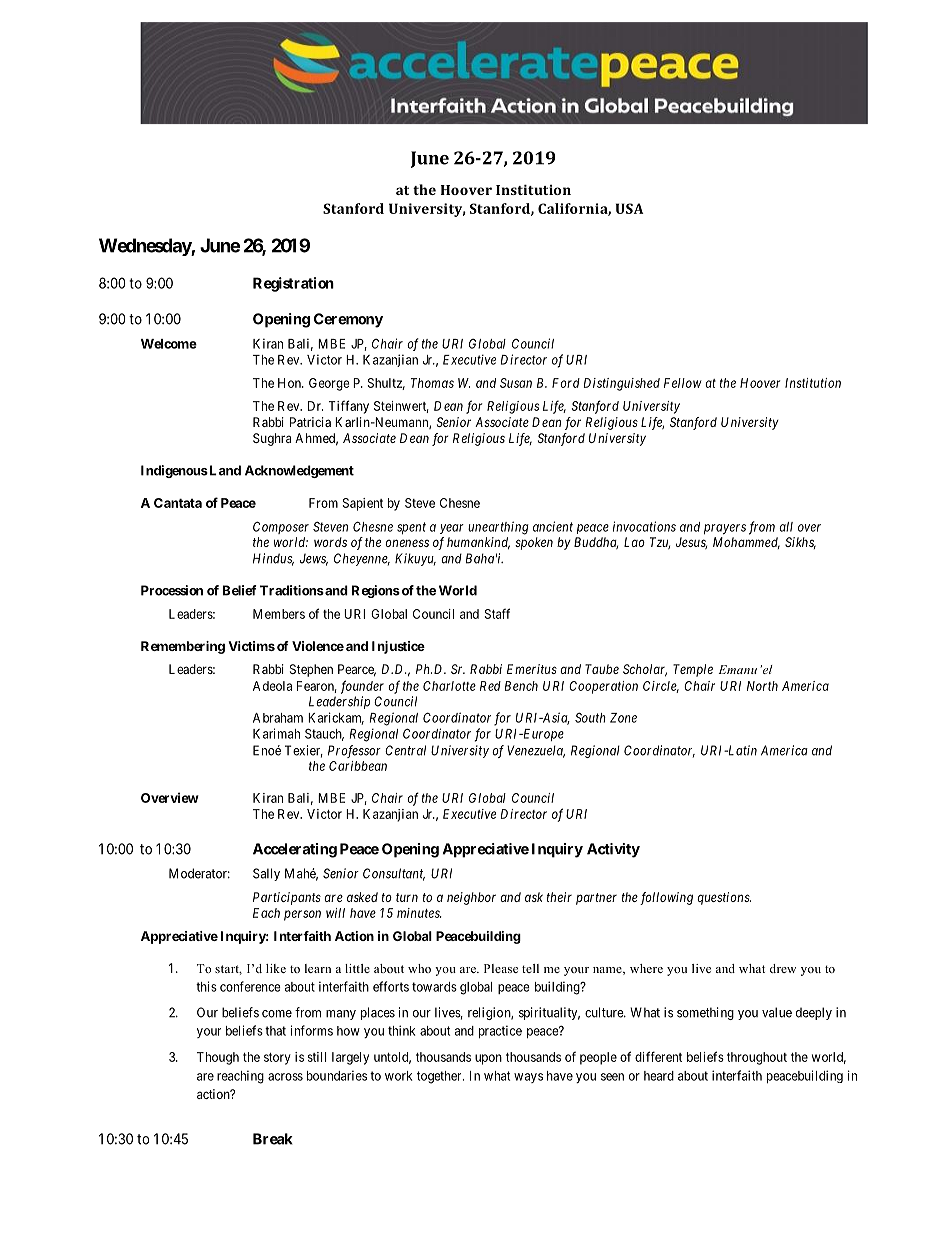 The image size is (952, 1233). What do you see at coordinates (490, 686) in the screenshot?
I see `Red` at bounding box center [490, 686].
